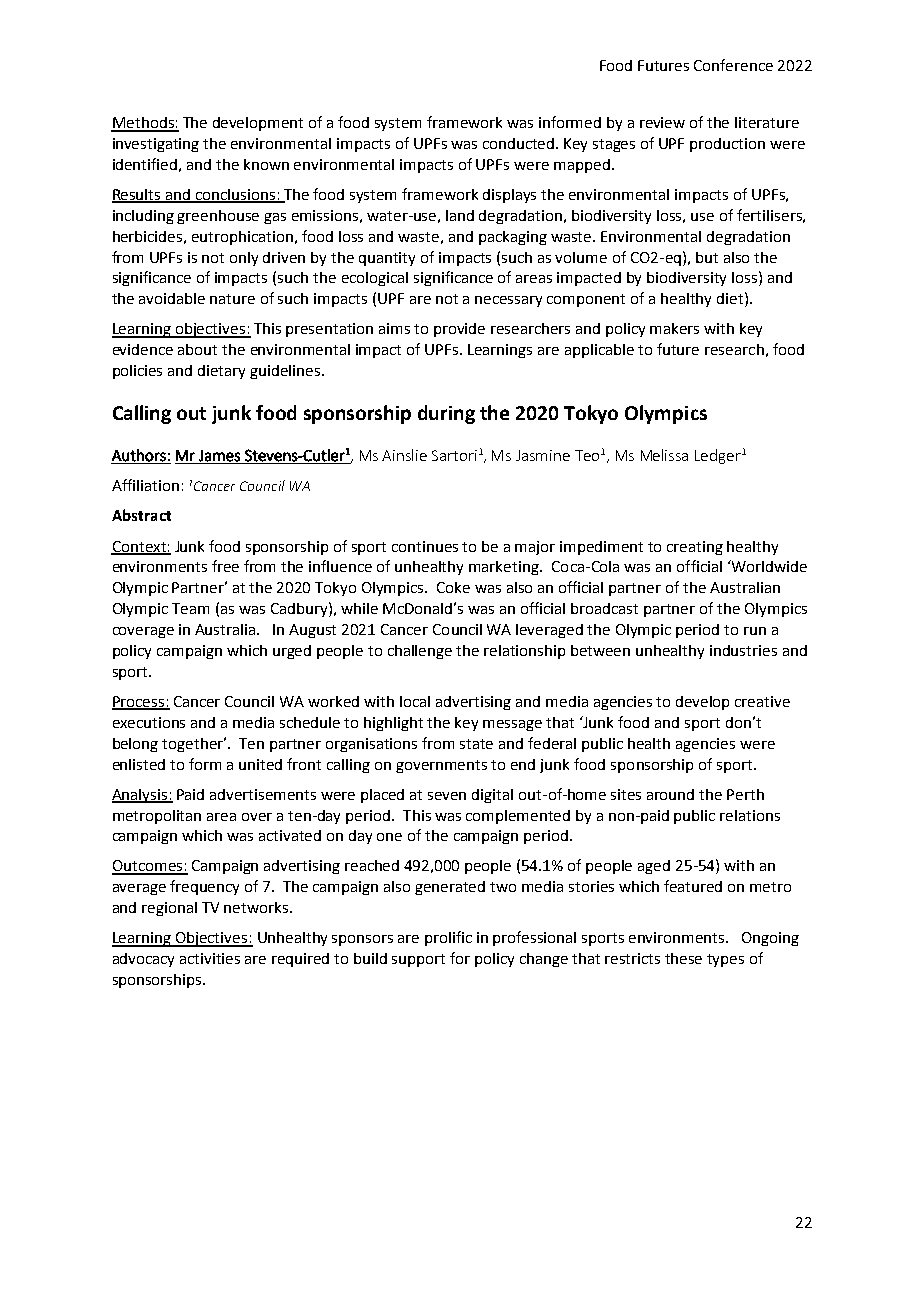  I want to click on challenge, so click(420, 652).
